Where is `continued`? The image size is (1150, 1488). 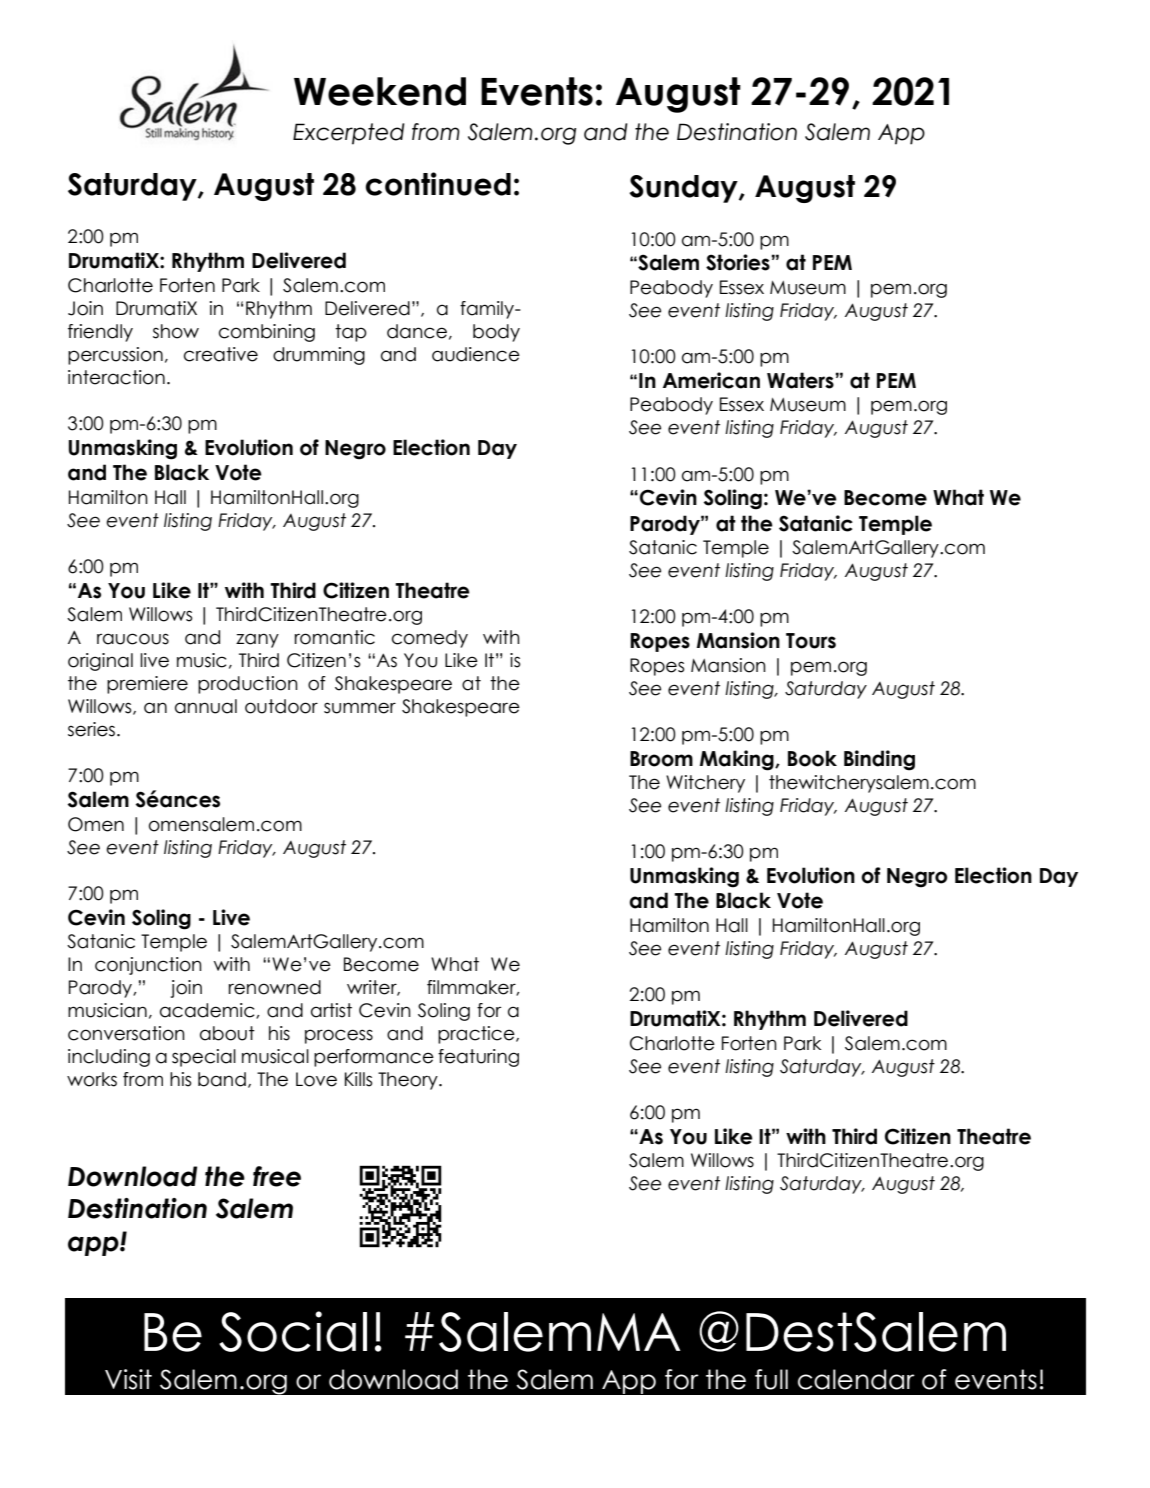
continued is located at coordinates (438, 184).
